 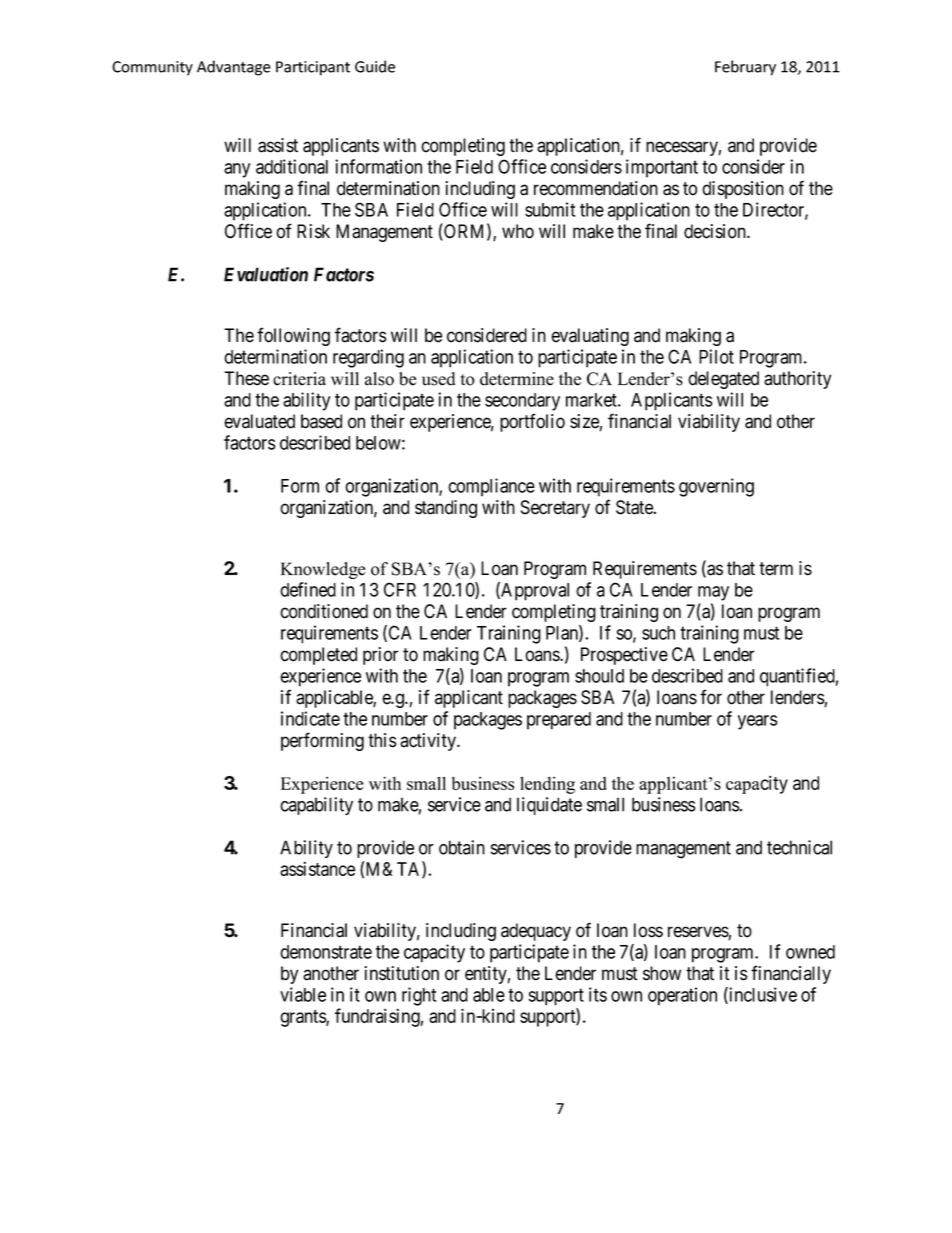 What do you see at coordinates (429, 742) in the screenshot?
I see `activity` at bounding box center [429, 742].
